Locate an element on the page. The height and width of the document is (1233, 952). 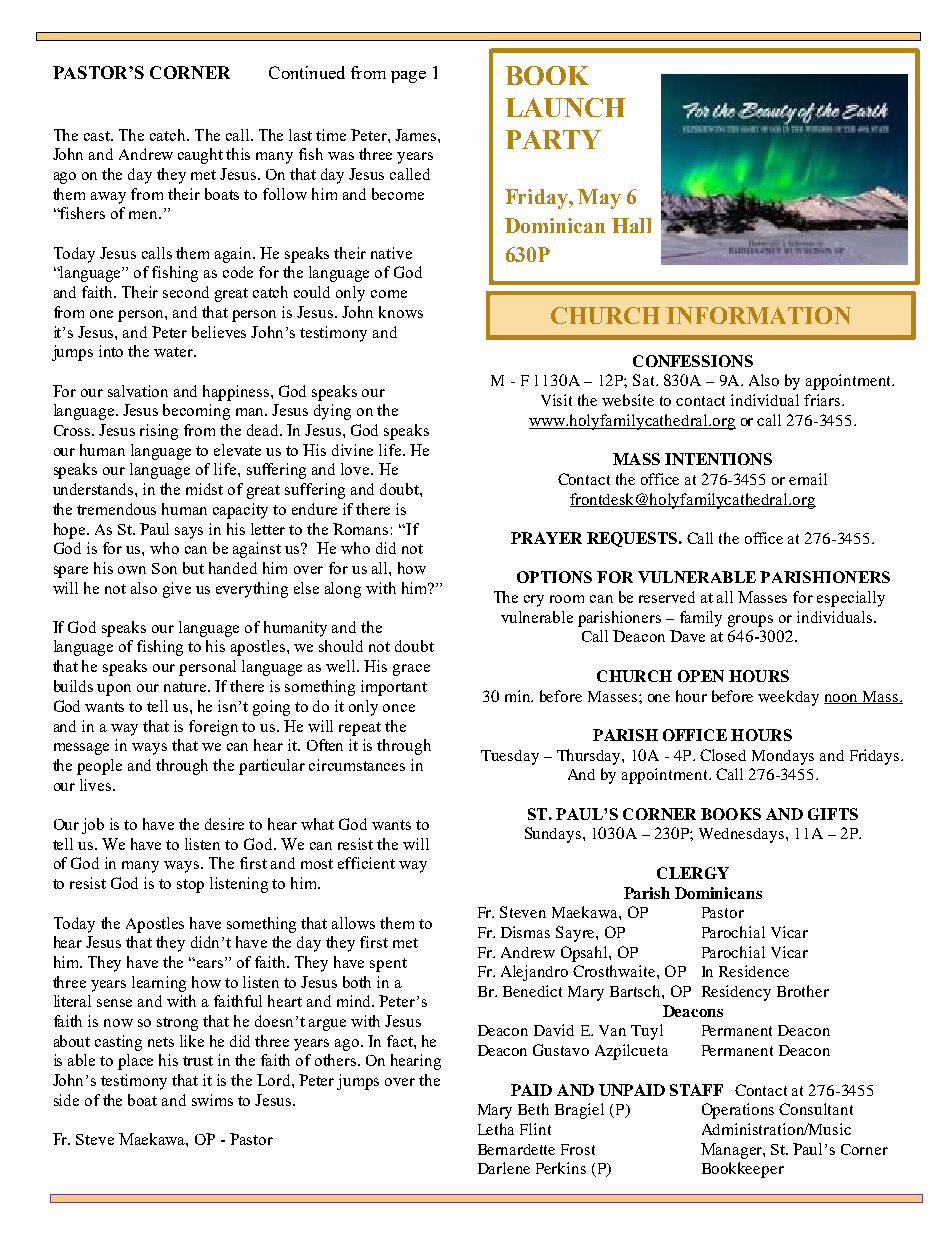
LAUNCH is located at coordinates (565, 107).
